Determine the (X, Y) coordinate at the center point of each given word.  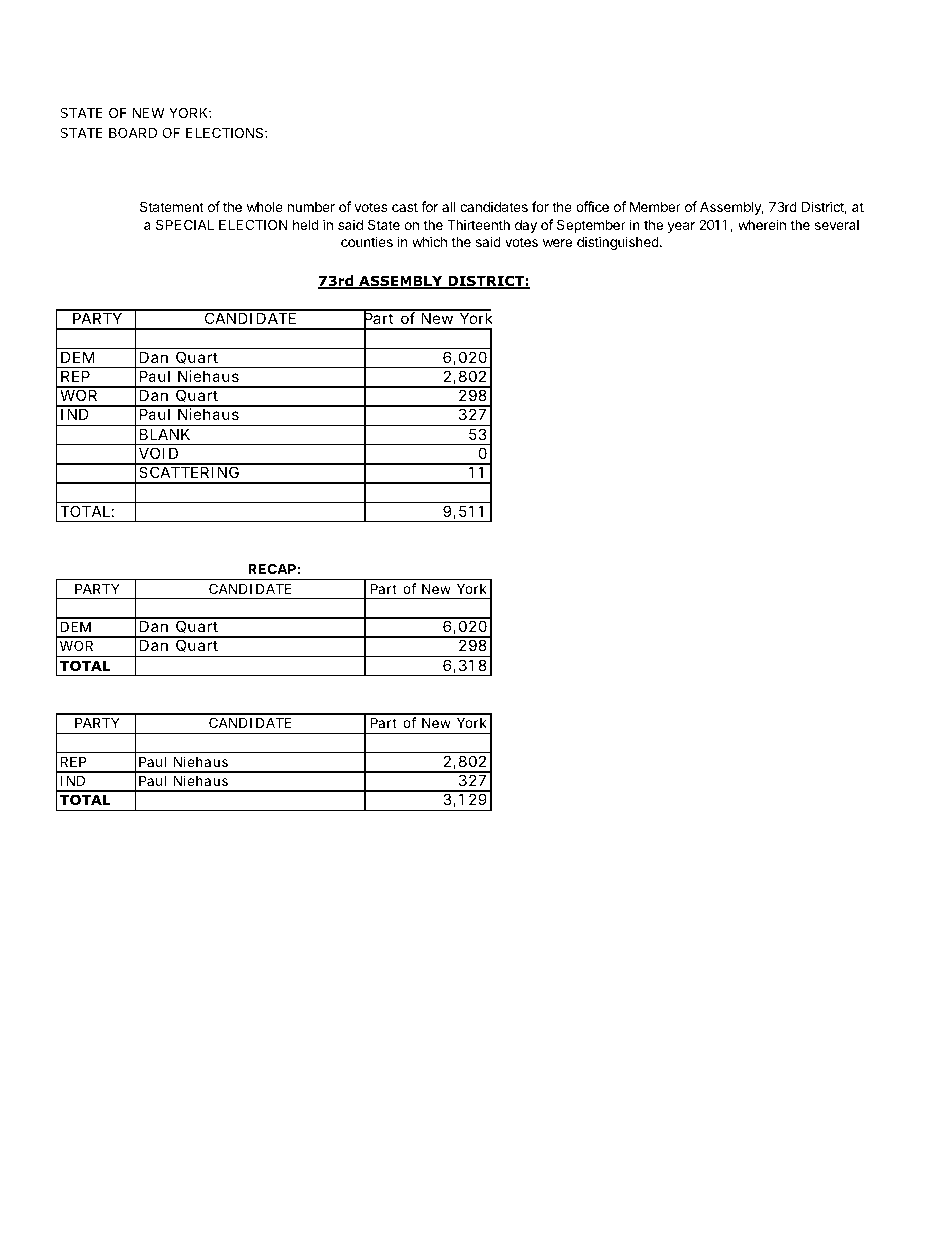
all (448, 206)
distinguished (619, 243)
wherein (762, 224)
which (429, 241)
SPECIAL (185, 224)
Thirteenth (478, 224)
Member (655, 206)
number (311, 207)
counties (367, 241)
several (837, 225)
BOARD (133, 132)
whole (265, 207)
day (526, 226)
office (592, 206)
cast (405, 207)
